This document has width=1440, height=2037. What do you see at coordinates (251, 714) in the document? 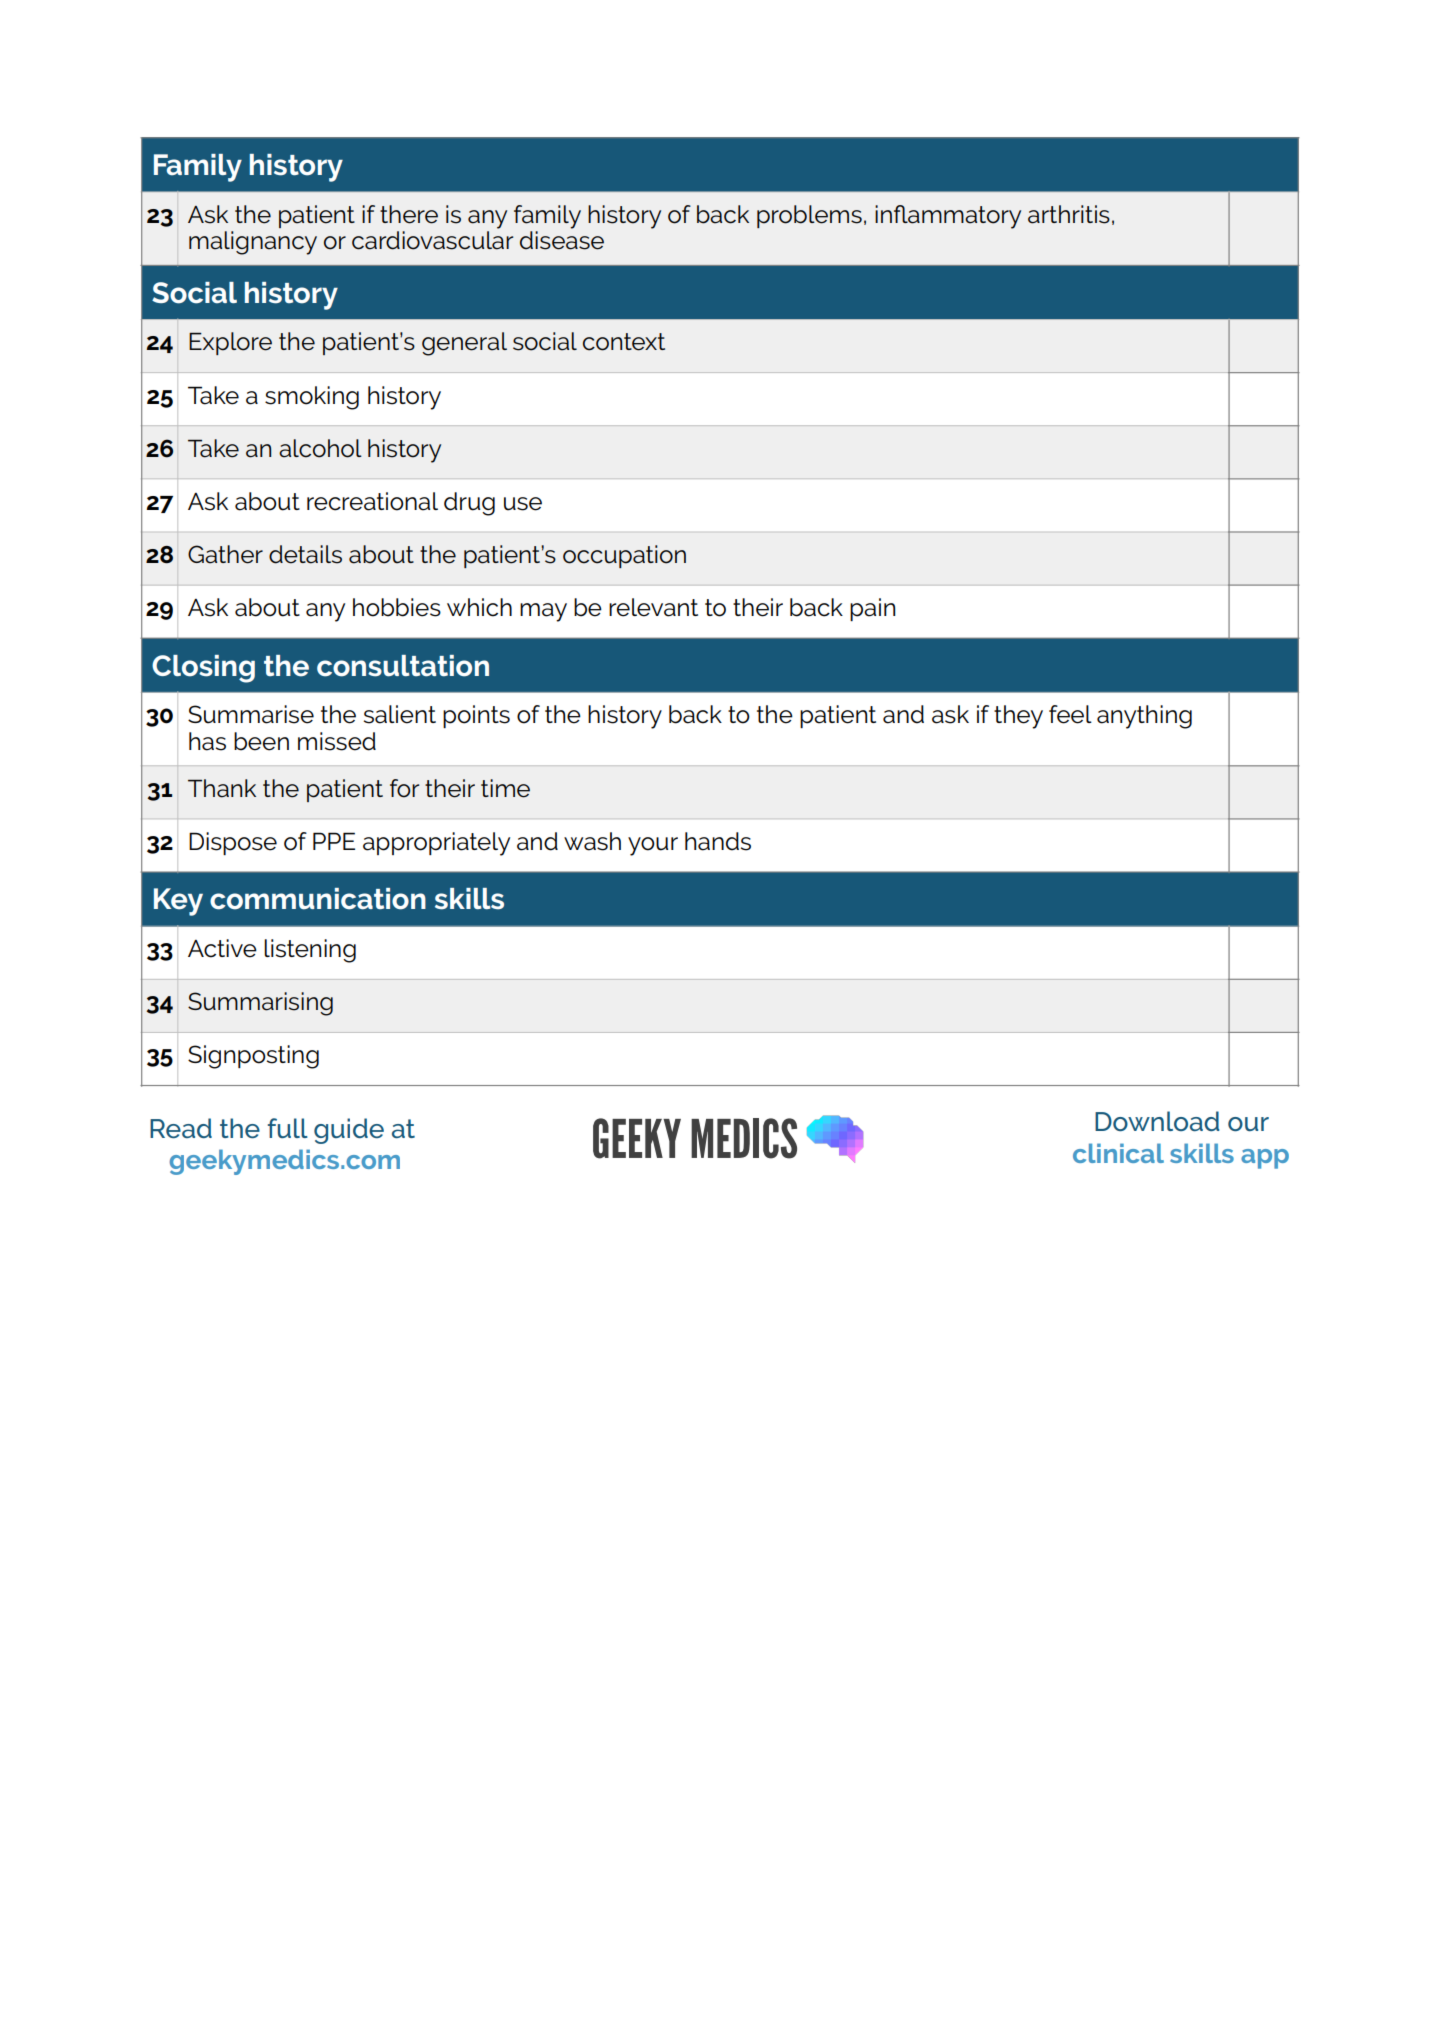
I see `Summarise` at bounding box center [251, 714].
